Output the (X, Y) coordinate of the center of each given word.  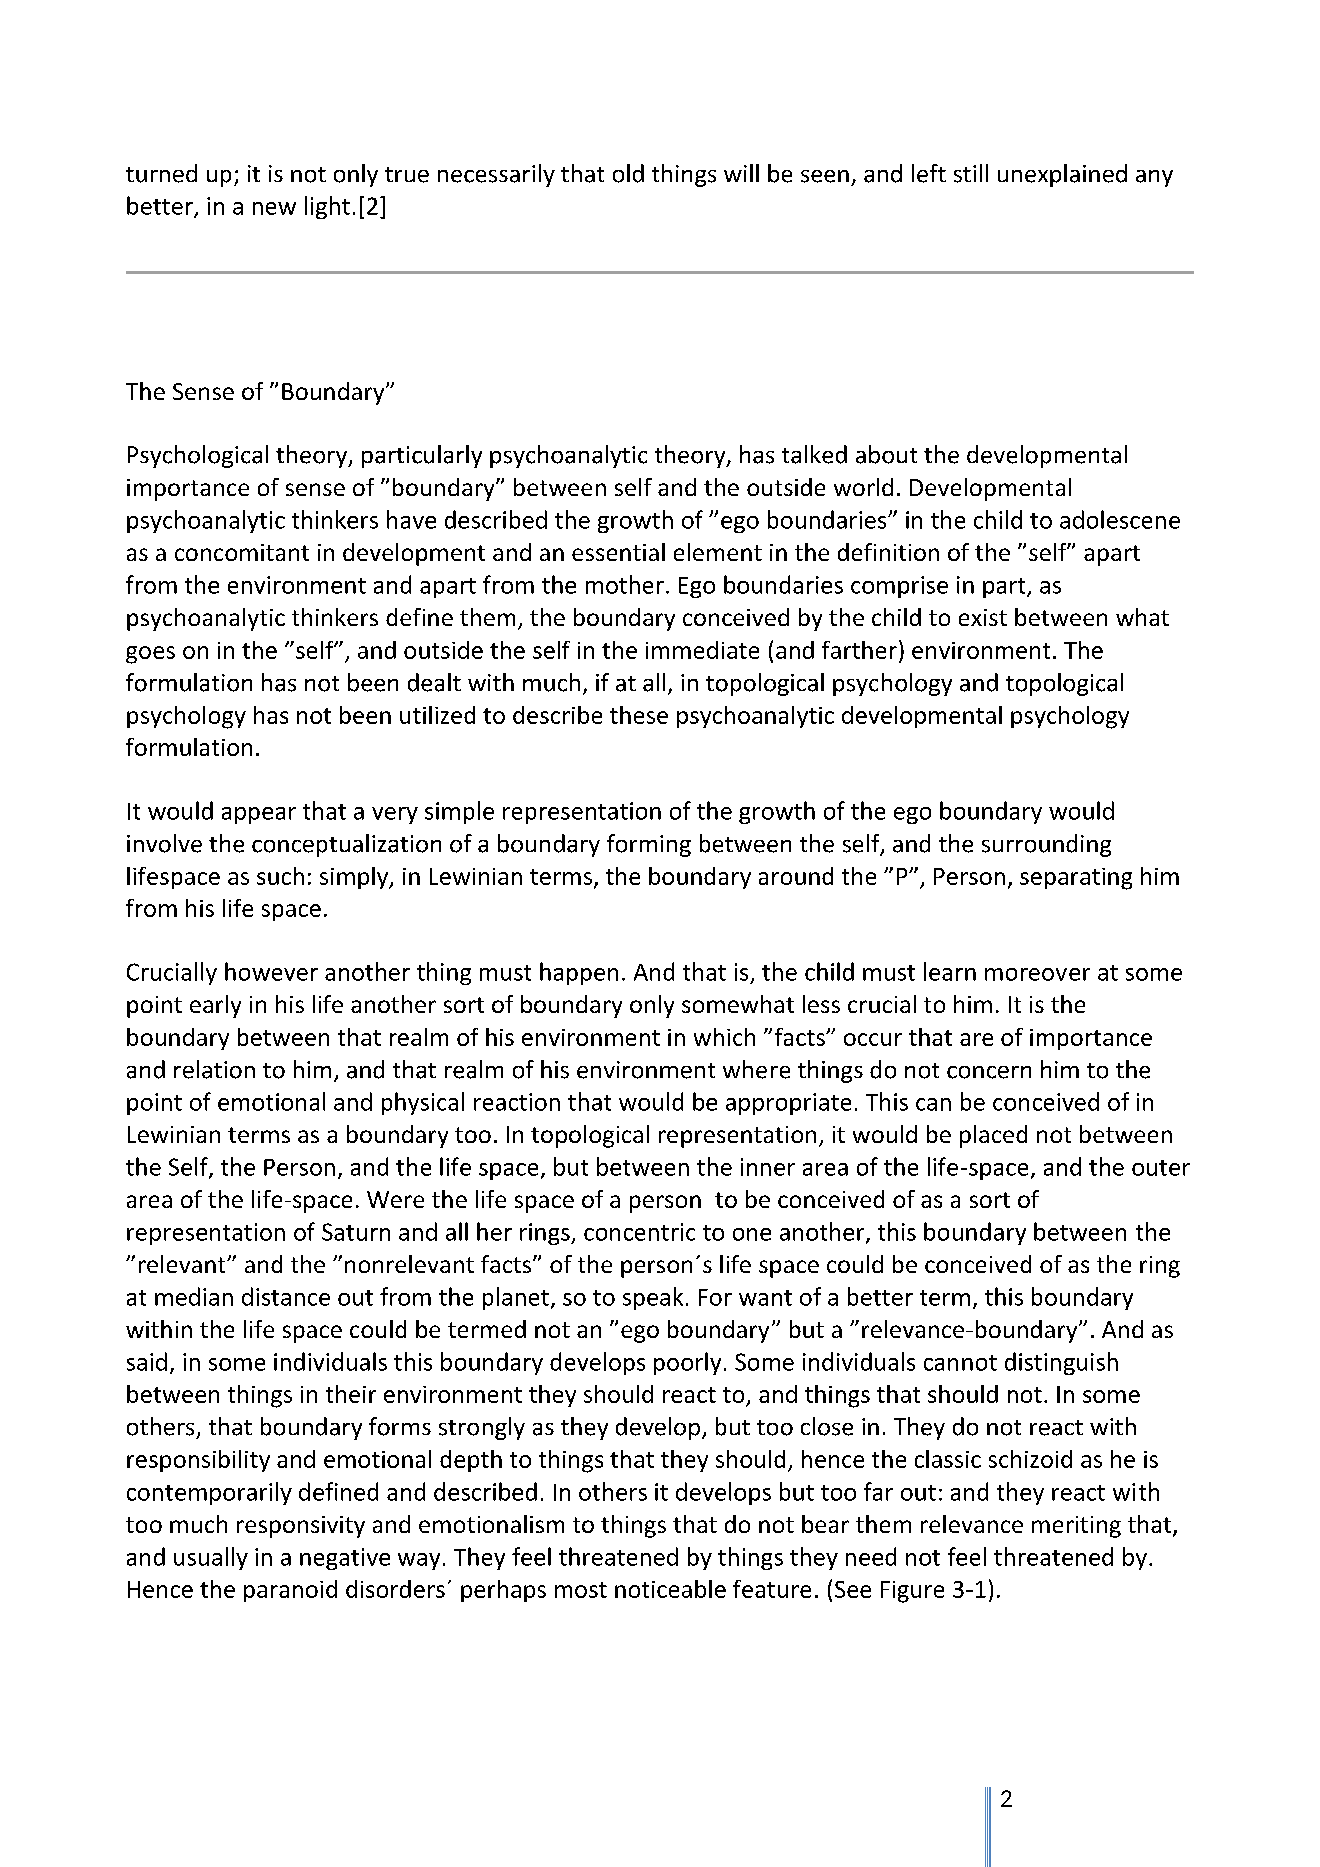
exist (983, 617)
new (274, 208)
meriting (1076, 1527)
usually (211, 1558)
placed (993, 1136)
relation (214, 1069)
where (756, 1069)
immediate (702, 650)
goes (150, 655)
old (628, 173)
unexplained (1062, 175)
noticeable (670, 1589)
